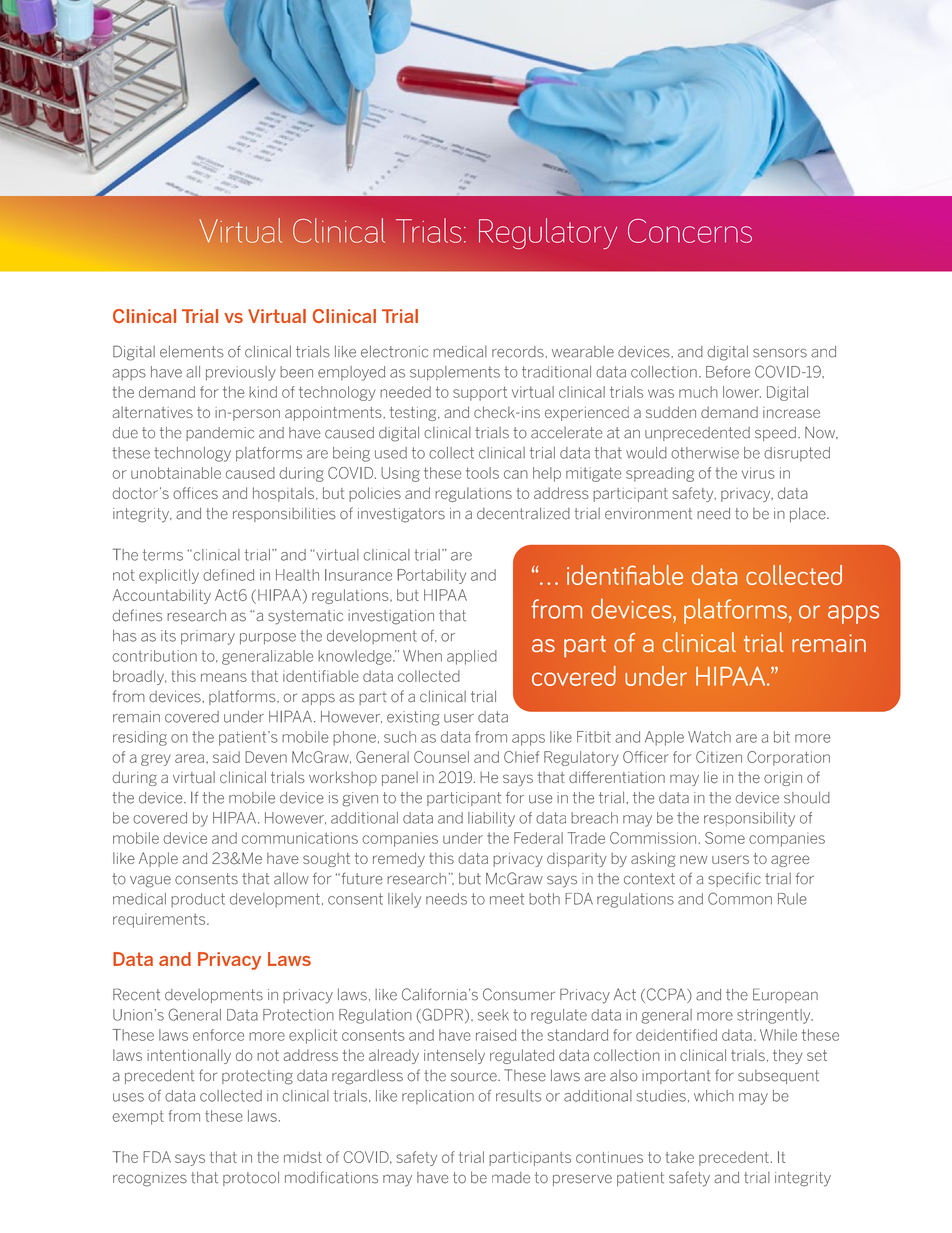 The height and width of the screenshot is (1233, 952). Describe the element at coordinates (680, 1157) in the screenshot. I see `take` at that location.
